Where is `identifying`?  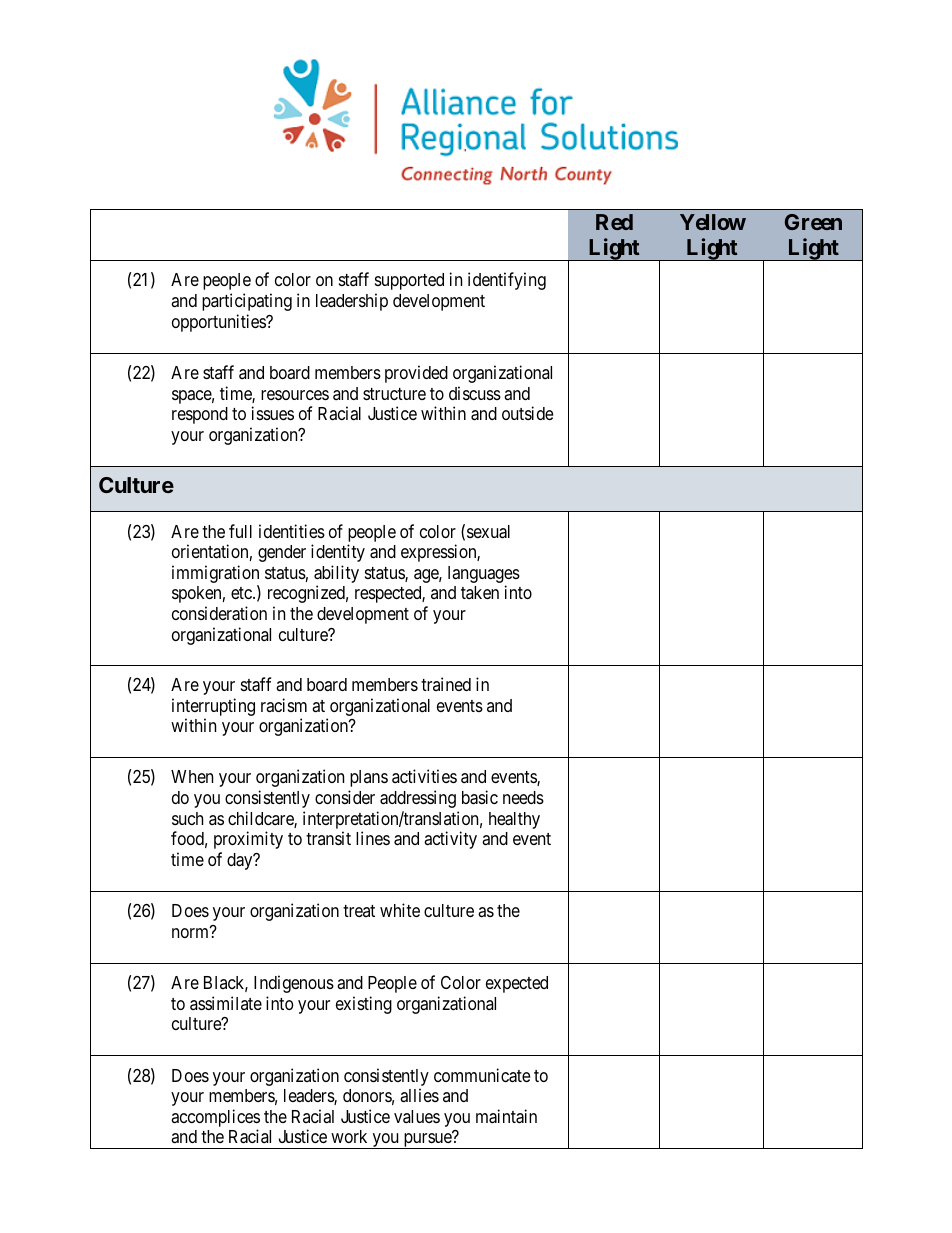 identifying is located at coordinates (507, 281).
